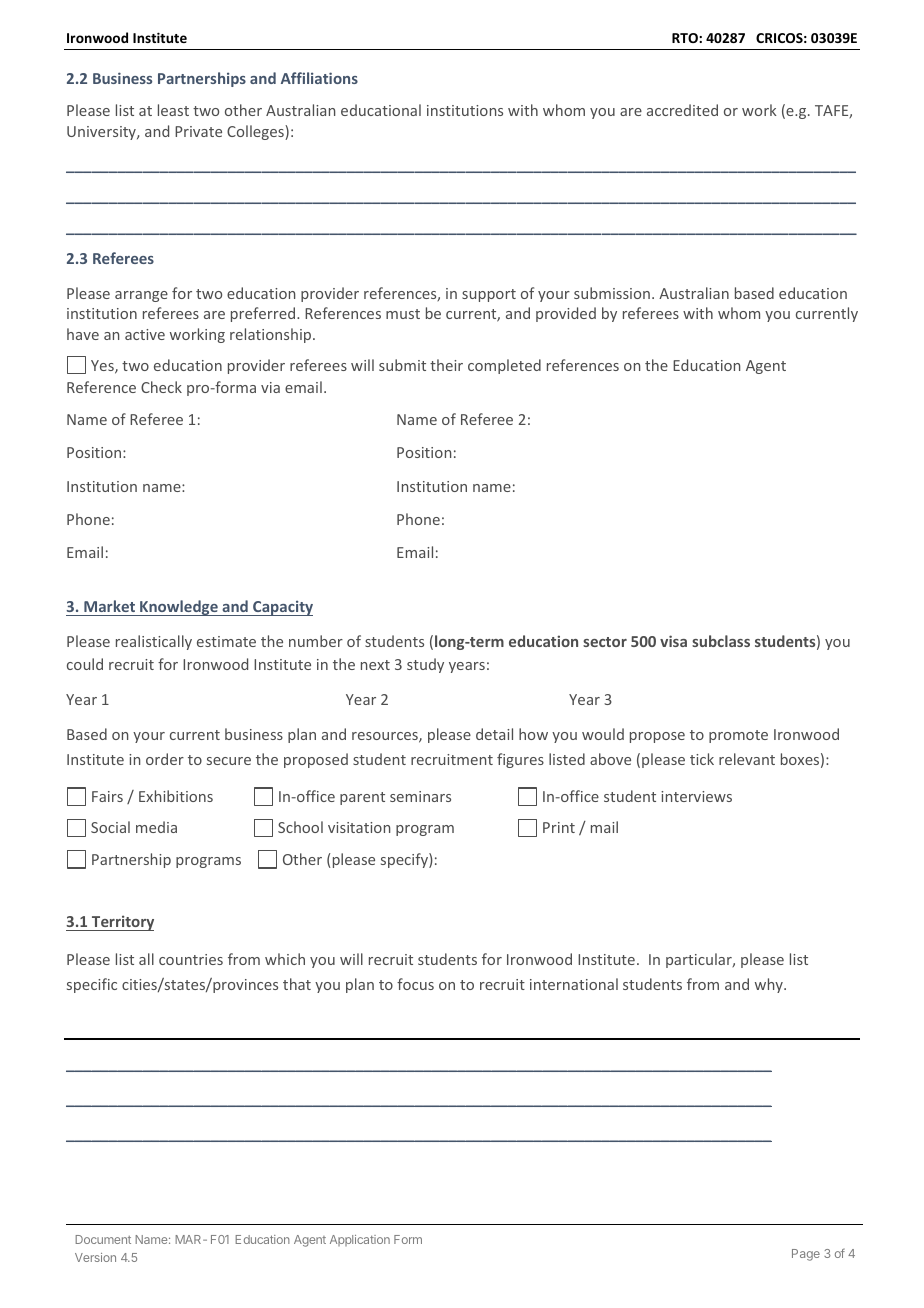  What do you see at coordinates (682, 110) in the screenshot?
I see `accredited` at bounding box center [682, 110].
